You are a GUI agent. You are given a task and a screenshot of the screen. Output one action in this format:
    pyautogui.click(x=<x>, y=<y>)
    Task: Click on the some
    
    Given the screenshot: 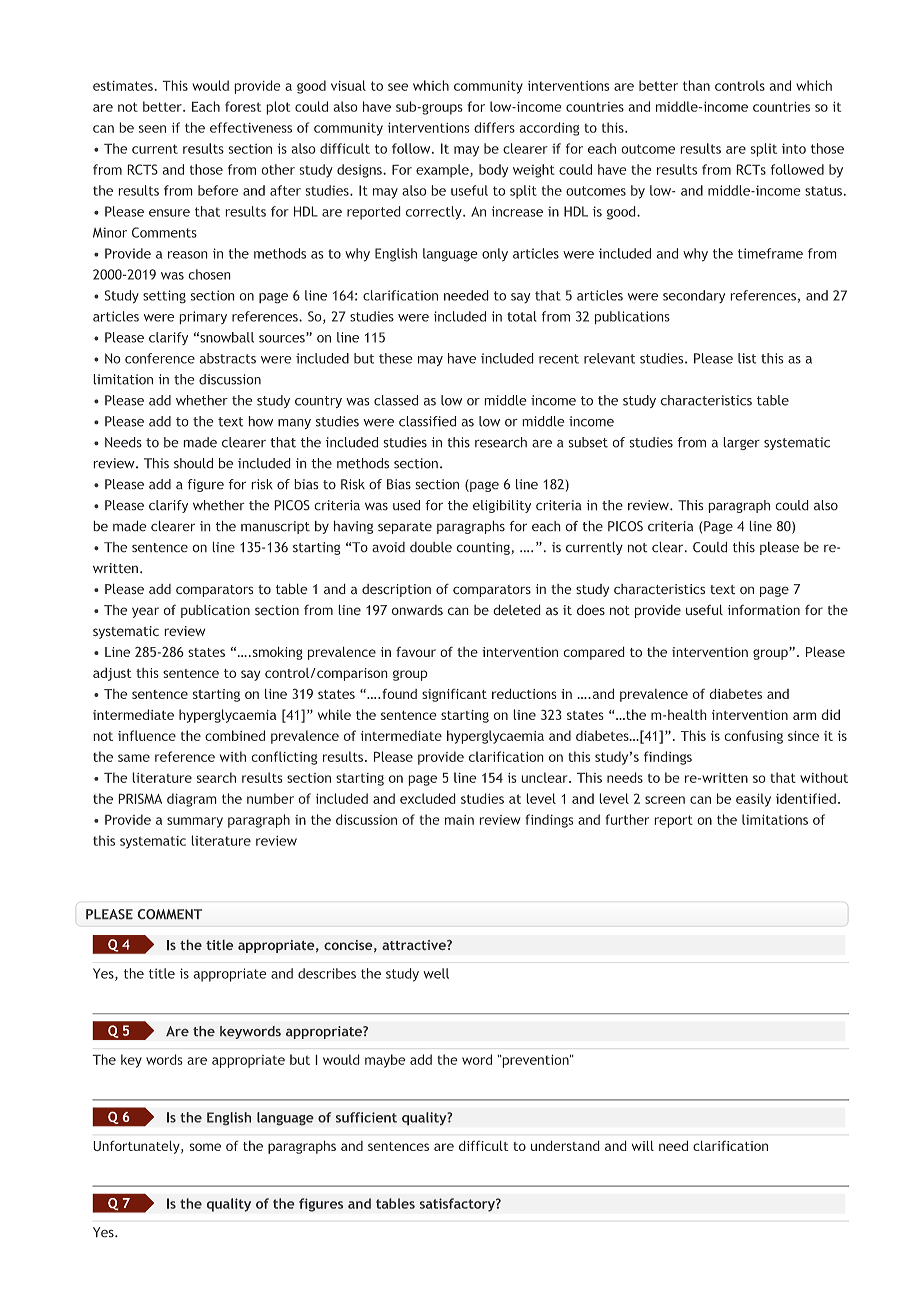 What is the action you would take?
    pyautogui.click(x=205, y=1147)
